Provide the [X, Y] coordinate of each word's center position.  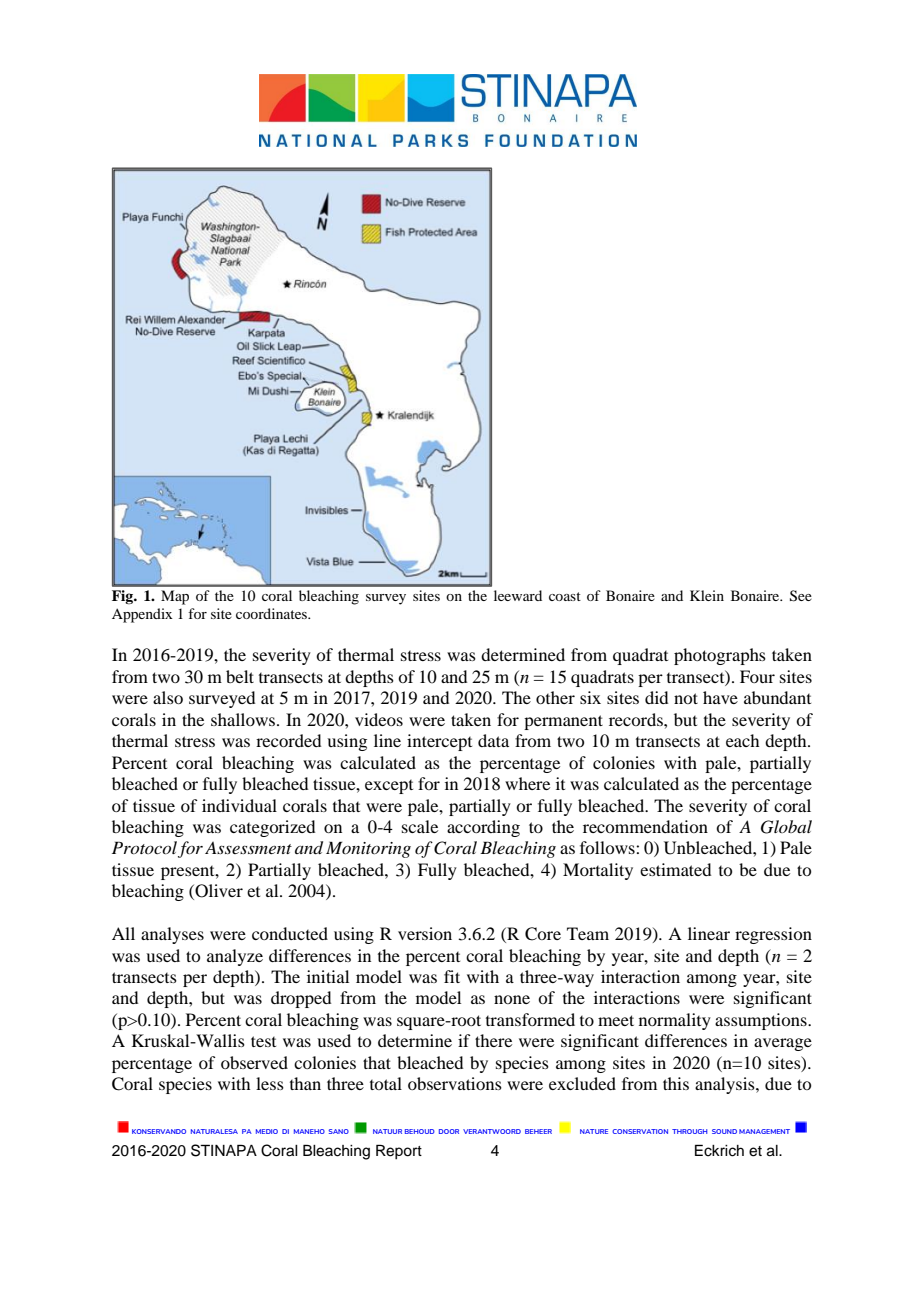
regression [773, 935]
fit [452, 976]
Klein [707, 595]
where [527, 783]
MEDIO [267, 1131]
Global [786, 827]
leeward [518, 595]
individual [239, 805]
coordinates [272, 613]
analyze [235, 957]
